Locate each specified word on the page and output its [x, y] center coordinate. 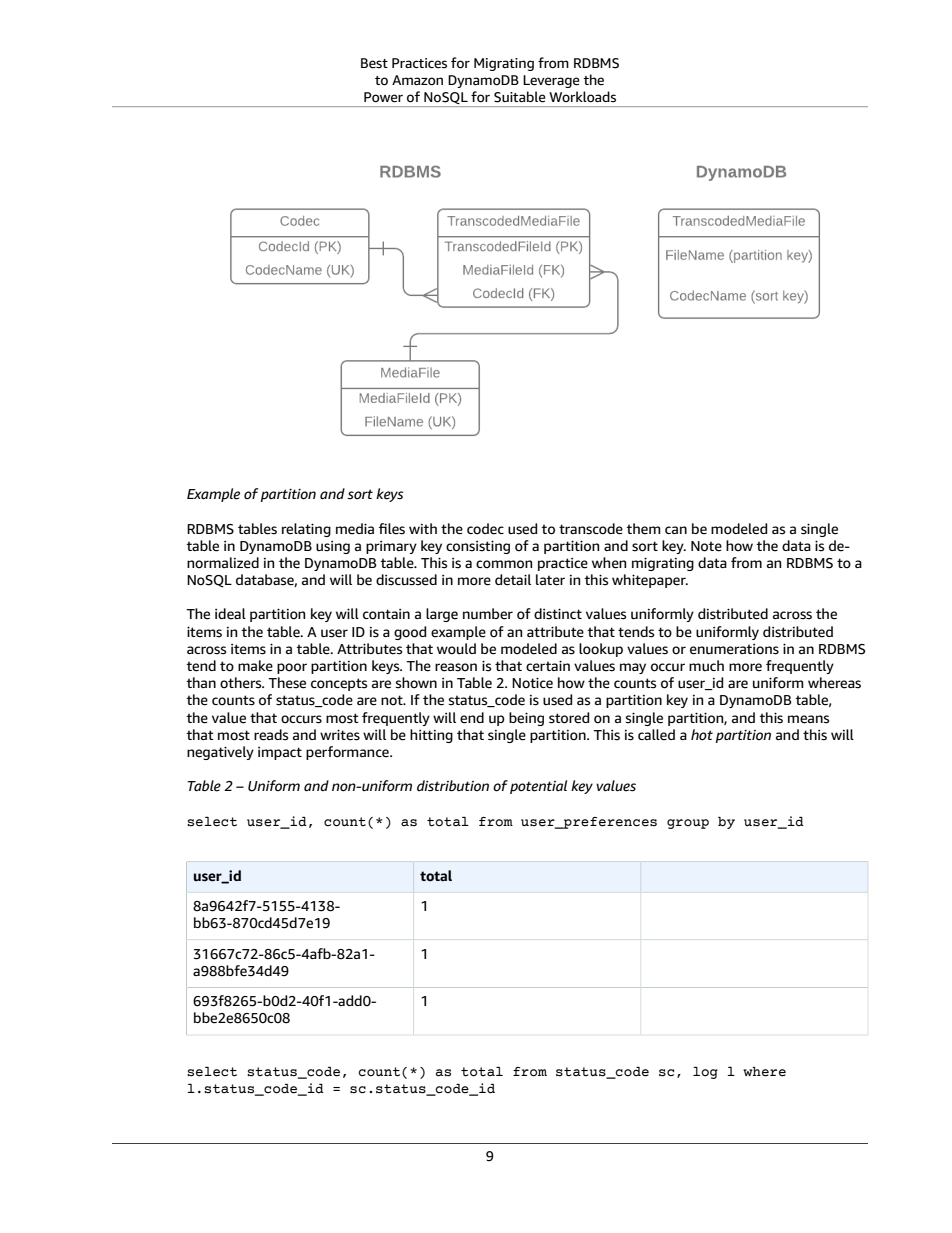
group [688, 824]
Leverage [551, 81]
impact [280, 753]
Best [374, 63]
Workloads [582, 97]
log [705, 1072]
